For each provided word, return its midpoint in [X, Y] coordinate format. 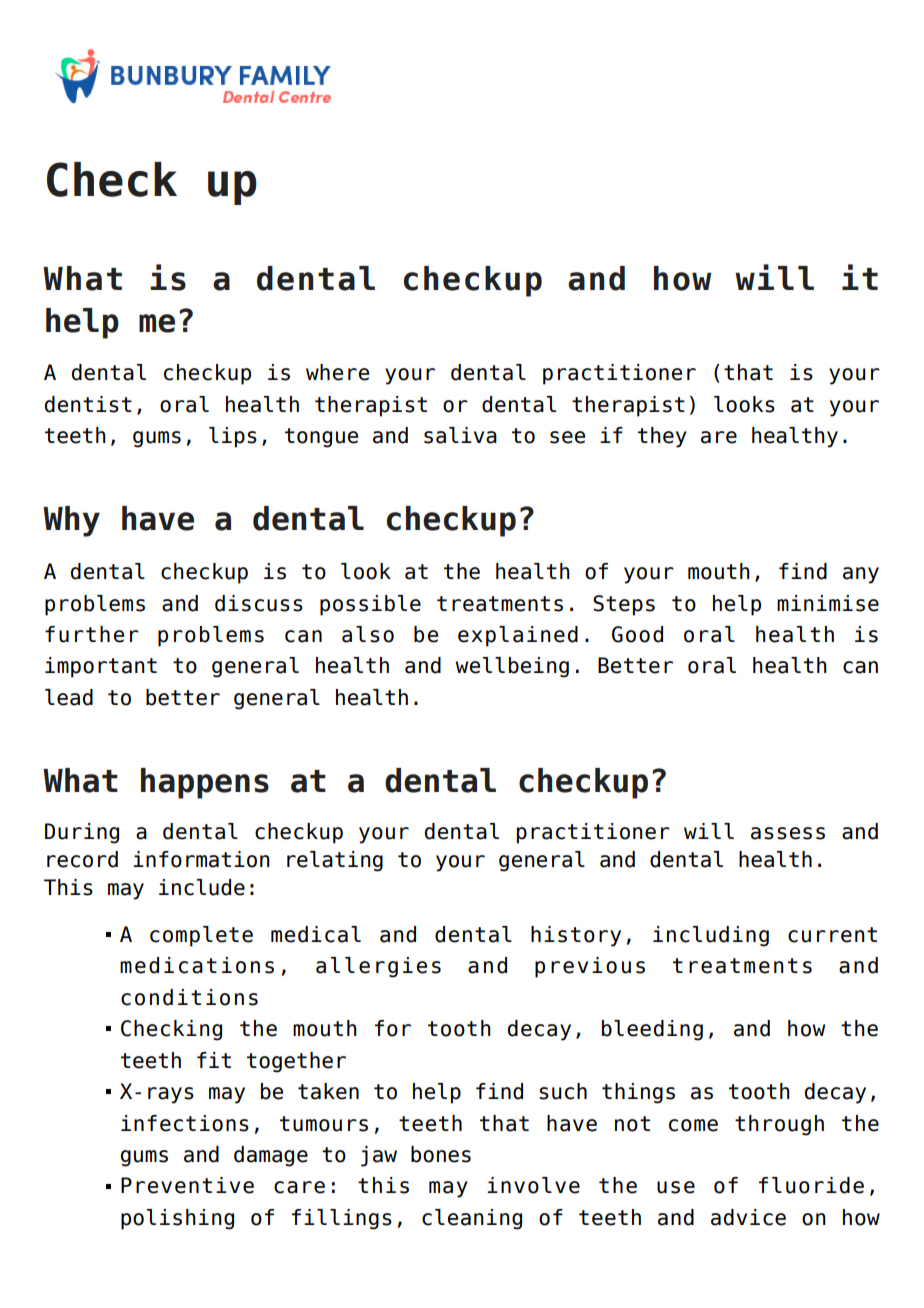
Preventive [187, 1185]
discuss [259, 603]
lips [233, 437]
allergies [378, 967]
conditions [189, 997]
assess [788, 833]
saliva [460, 435]
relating [335, 861]
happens [205, 783]
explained [518, 636]
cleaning [472, 1219]
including [711, 936]
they [662, 437]
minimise [828, 603]
